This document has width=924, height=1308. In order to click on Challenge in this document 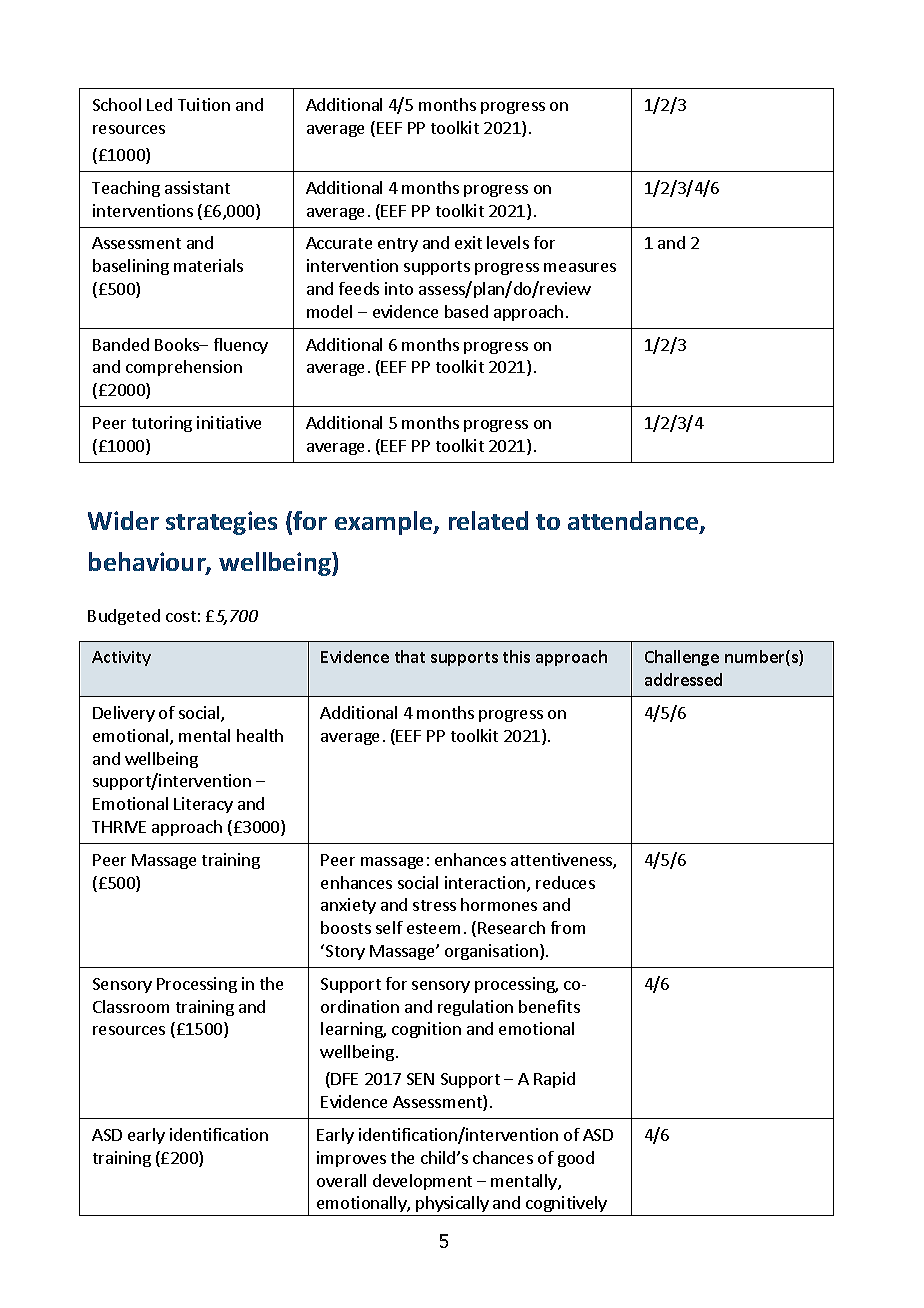, I will do `click(682, 658)`.
